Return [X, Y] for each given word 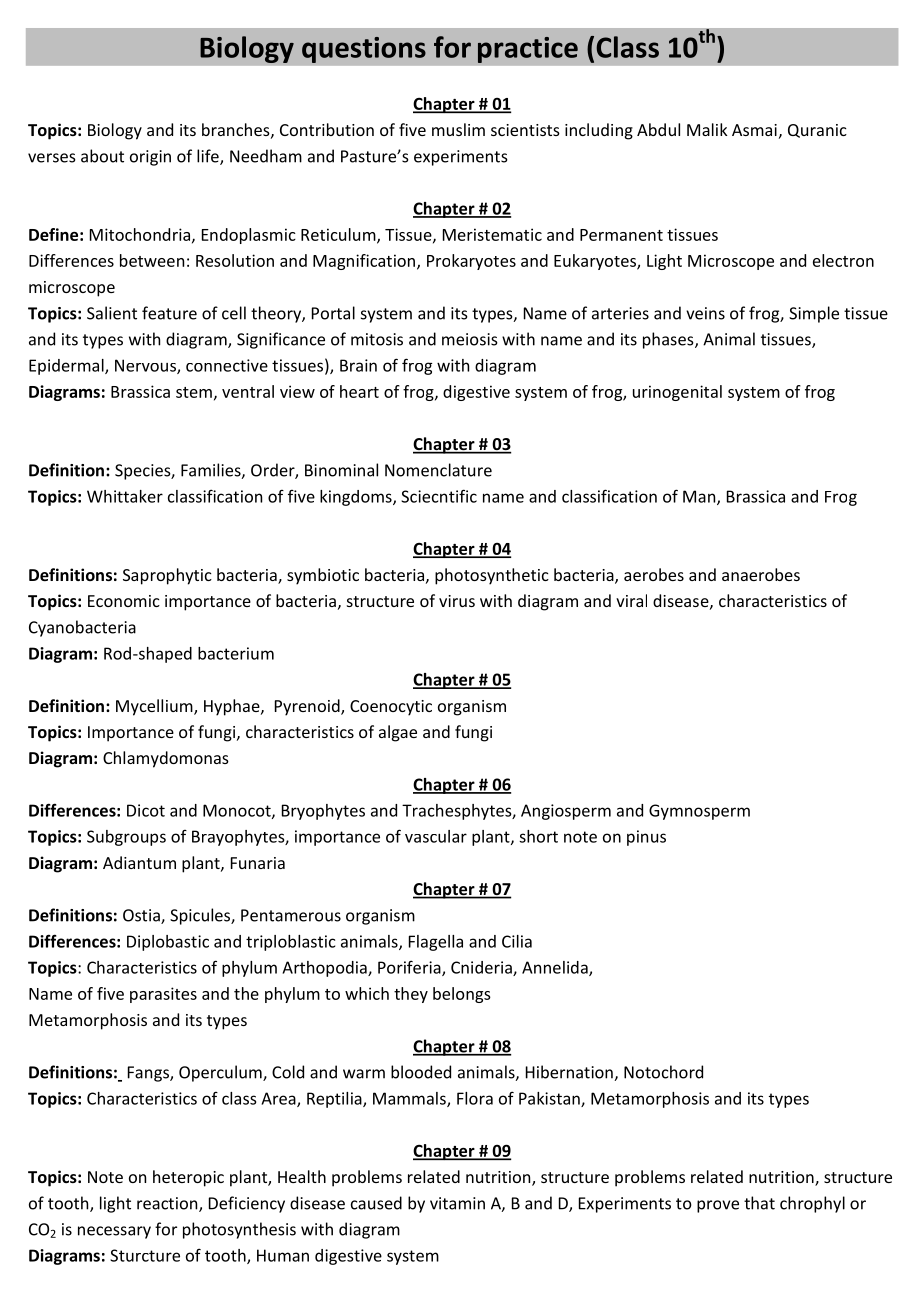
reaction [168, 1204]
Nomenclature [438, 470]
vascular [436, 836]
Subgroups [126, 838]
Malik [707, 129]
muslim [458, 129]
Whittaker [125, 496]
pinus [646, 838]
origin [150, 158]
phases [669, 340]
